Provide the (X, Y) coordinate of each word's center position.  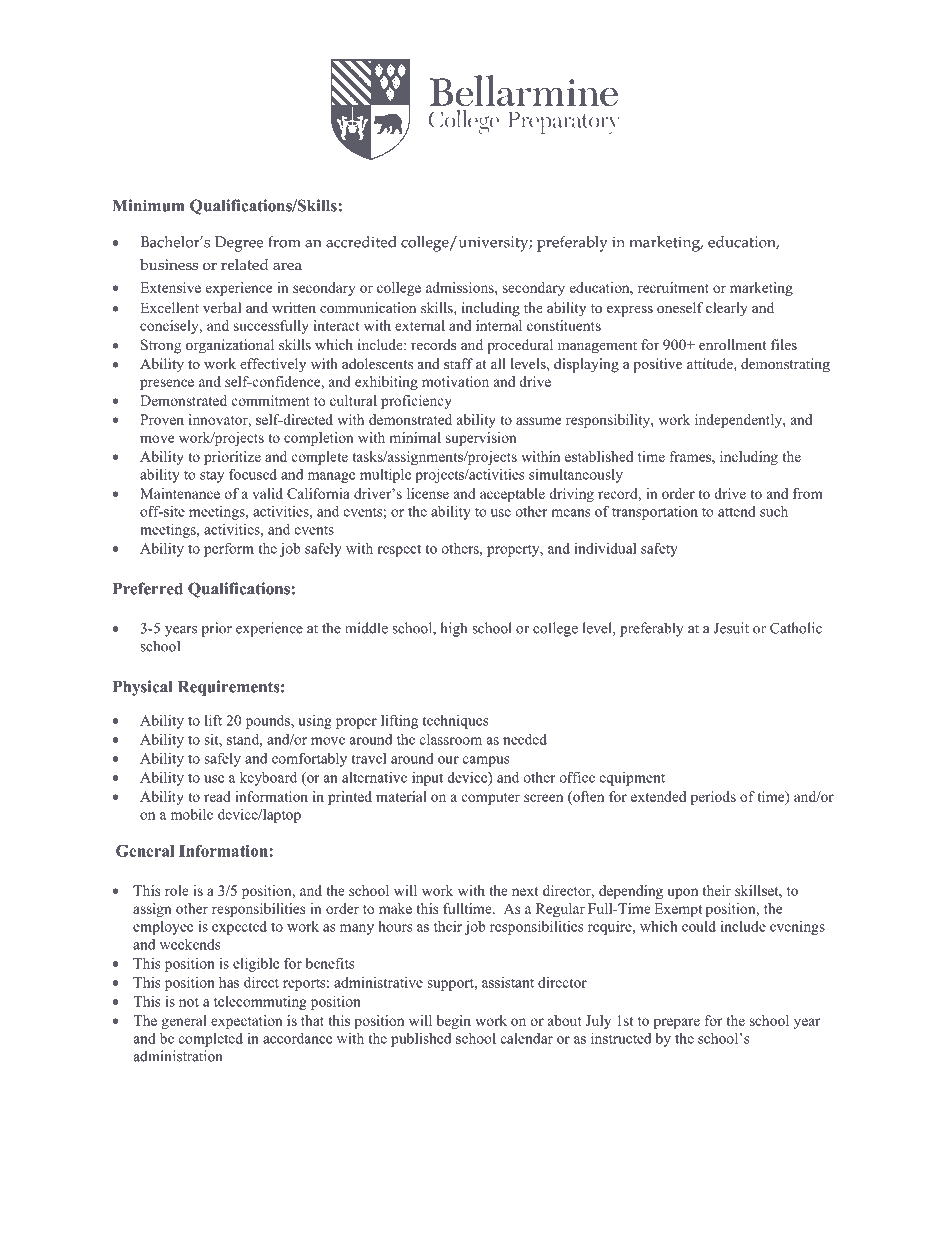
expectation (247, 1022)
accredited (361, 242)
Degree (239, 244)
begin (454, 1022)
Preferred (148, 588)
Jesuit (731, 628)
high (453, 629)
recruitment (673, 287)
